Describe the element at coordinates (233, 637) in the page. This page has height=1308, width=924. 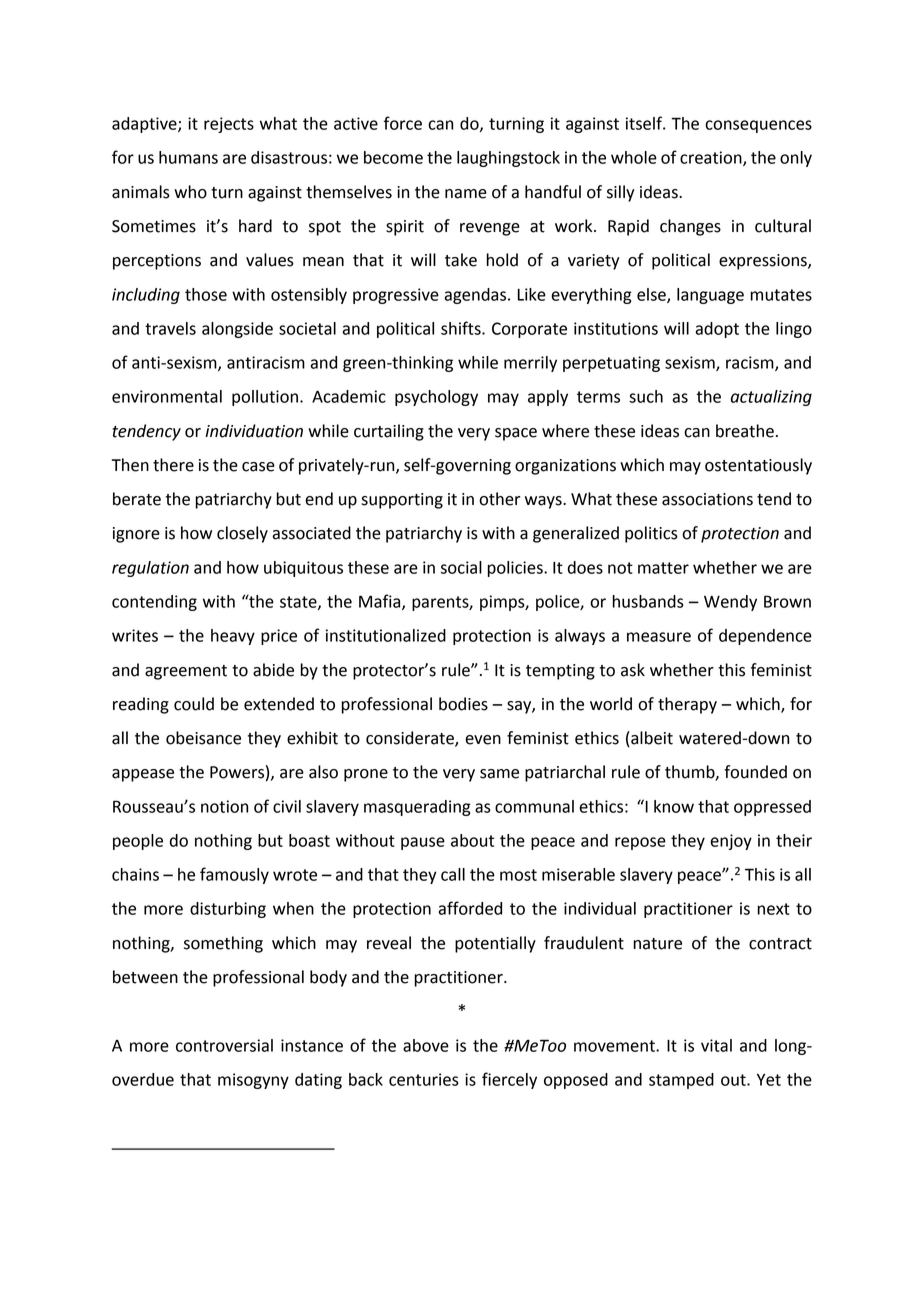
I see `heavy` at that location.
